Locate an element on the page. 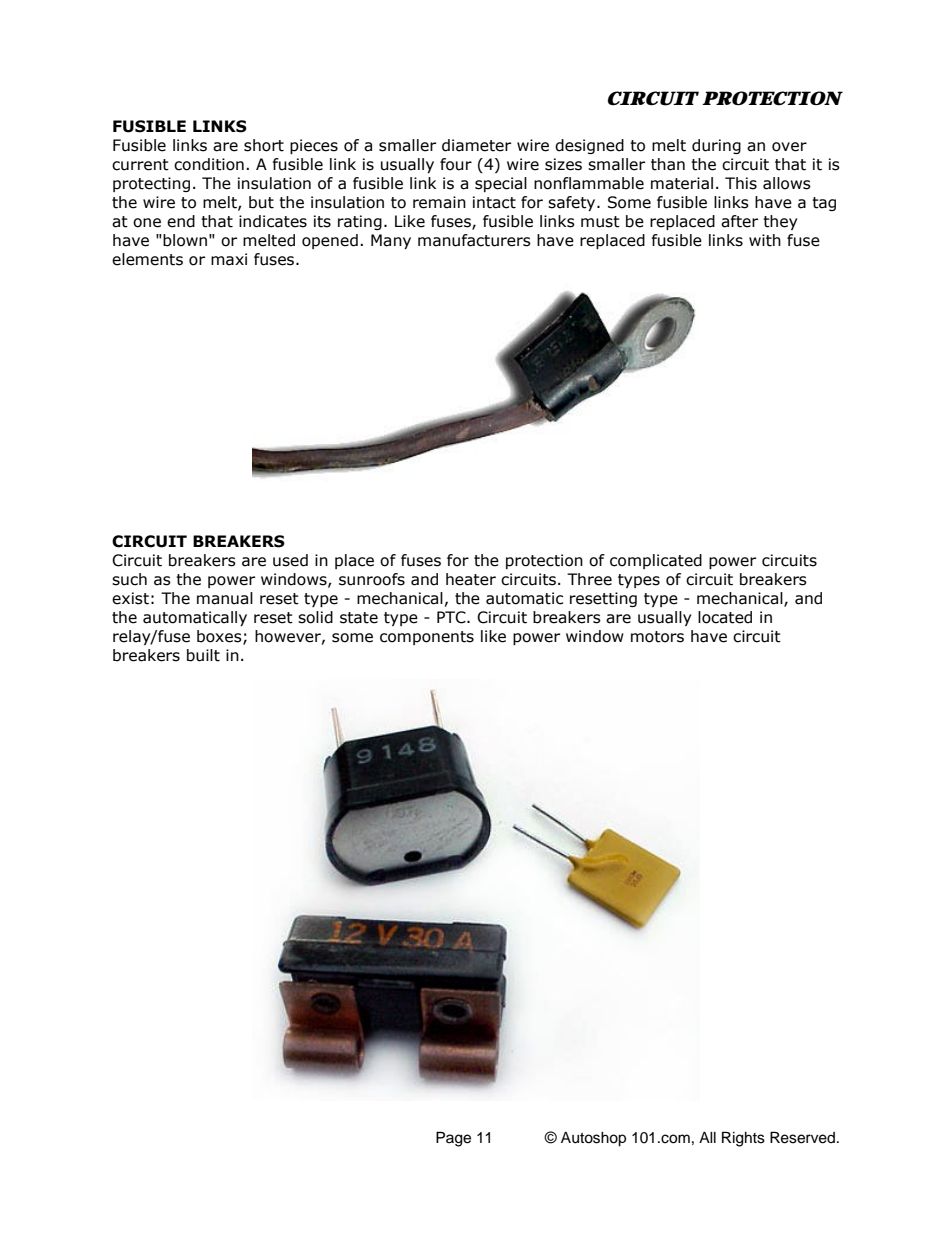 The image size is (952, 1233). Reserved is located at coordinates (802, 1137).
